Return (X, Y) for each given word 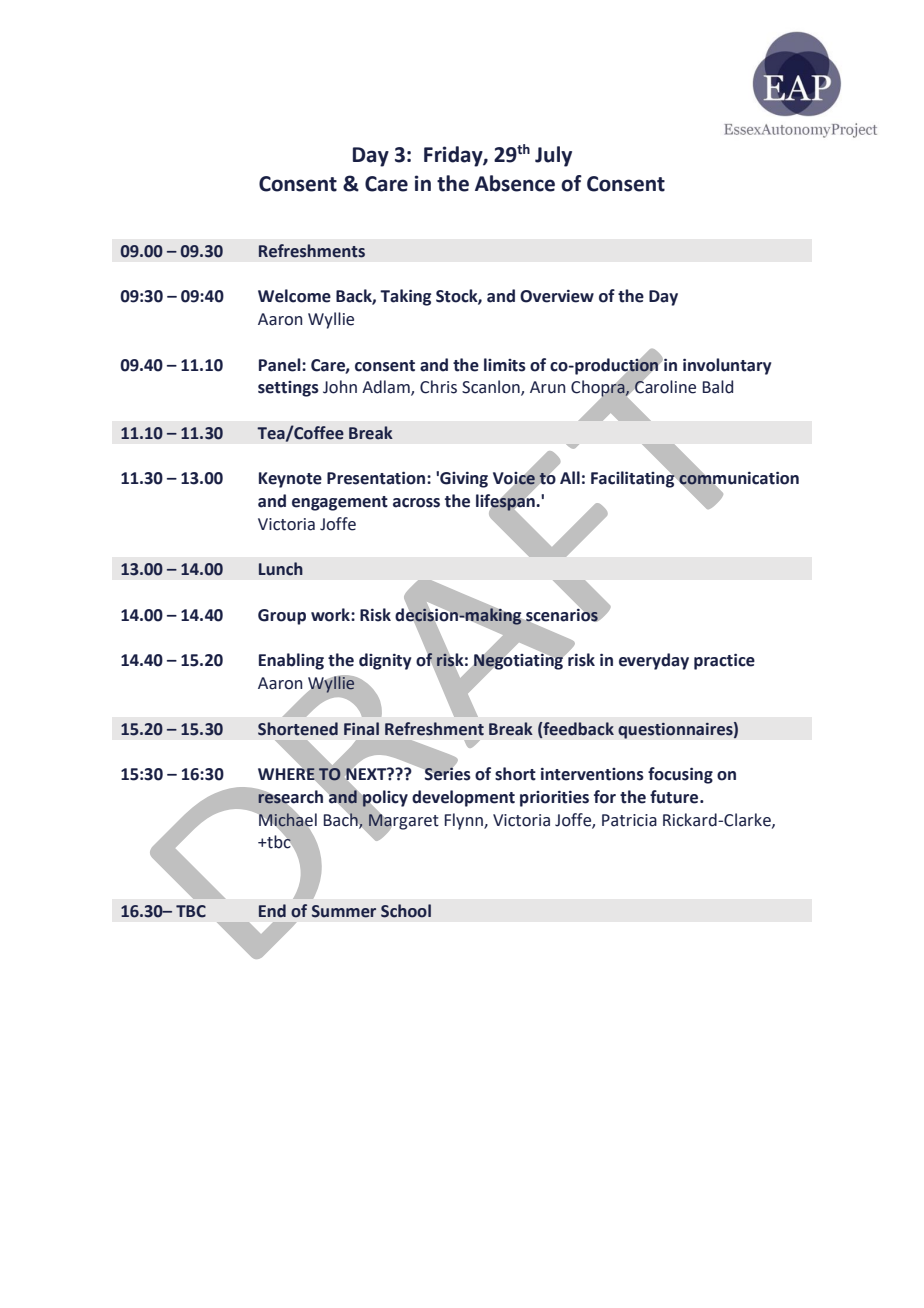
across (416, 503)
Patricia (629, 820)
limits (505, 365)
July (553, 156)
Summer (344, 911)
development (463, 798)
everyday (654, 661)
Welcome (294, 296)
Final (361, 729)
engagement (340, 503)
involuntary (727, 366)
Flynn (465, 821)
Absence (515, 183)
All (570, 477)
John (340, 387)
